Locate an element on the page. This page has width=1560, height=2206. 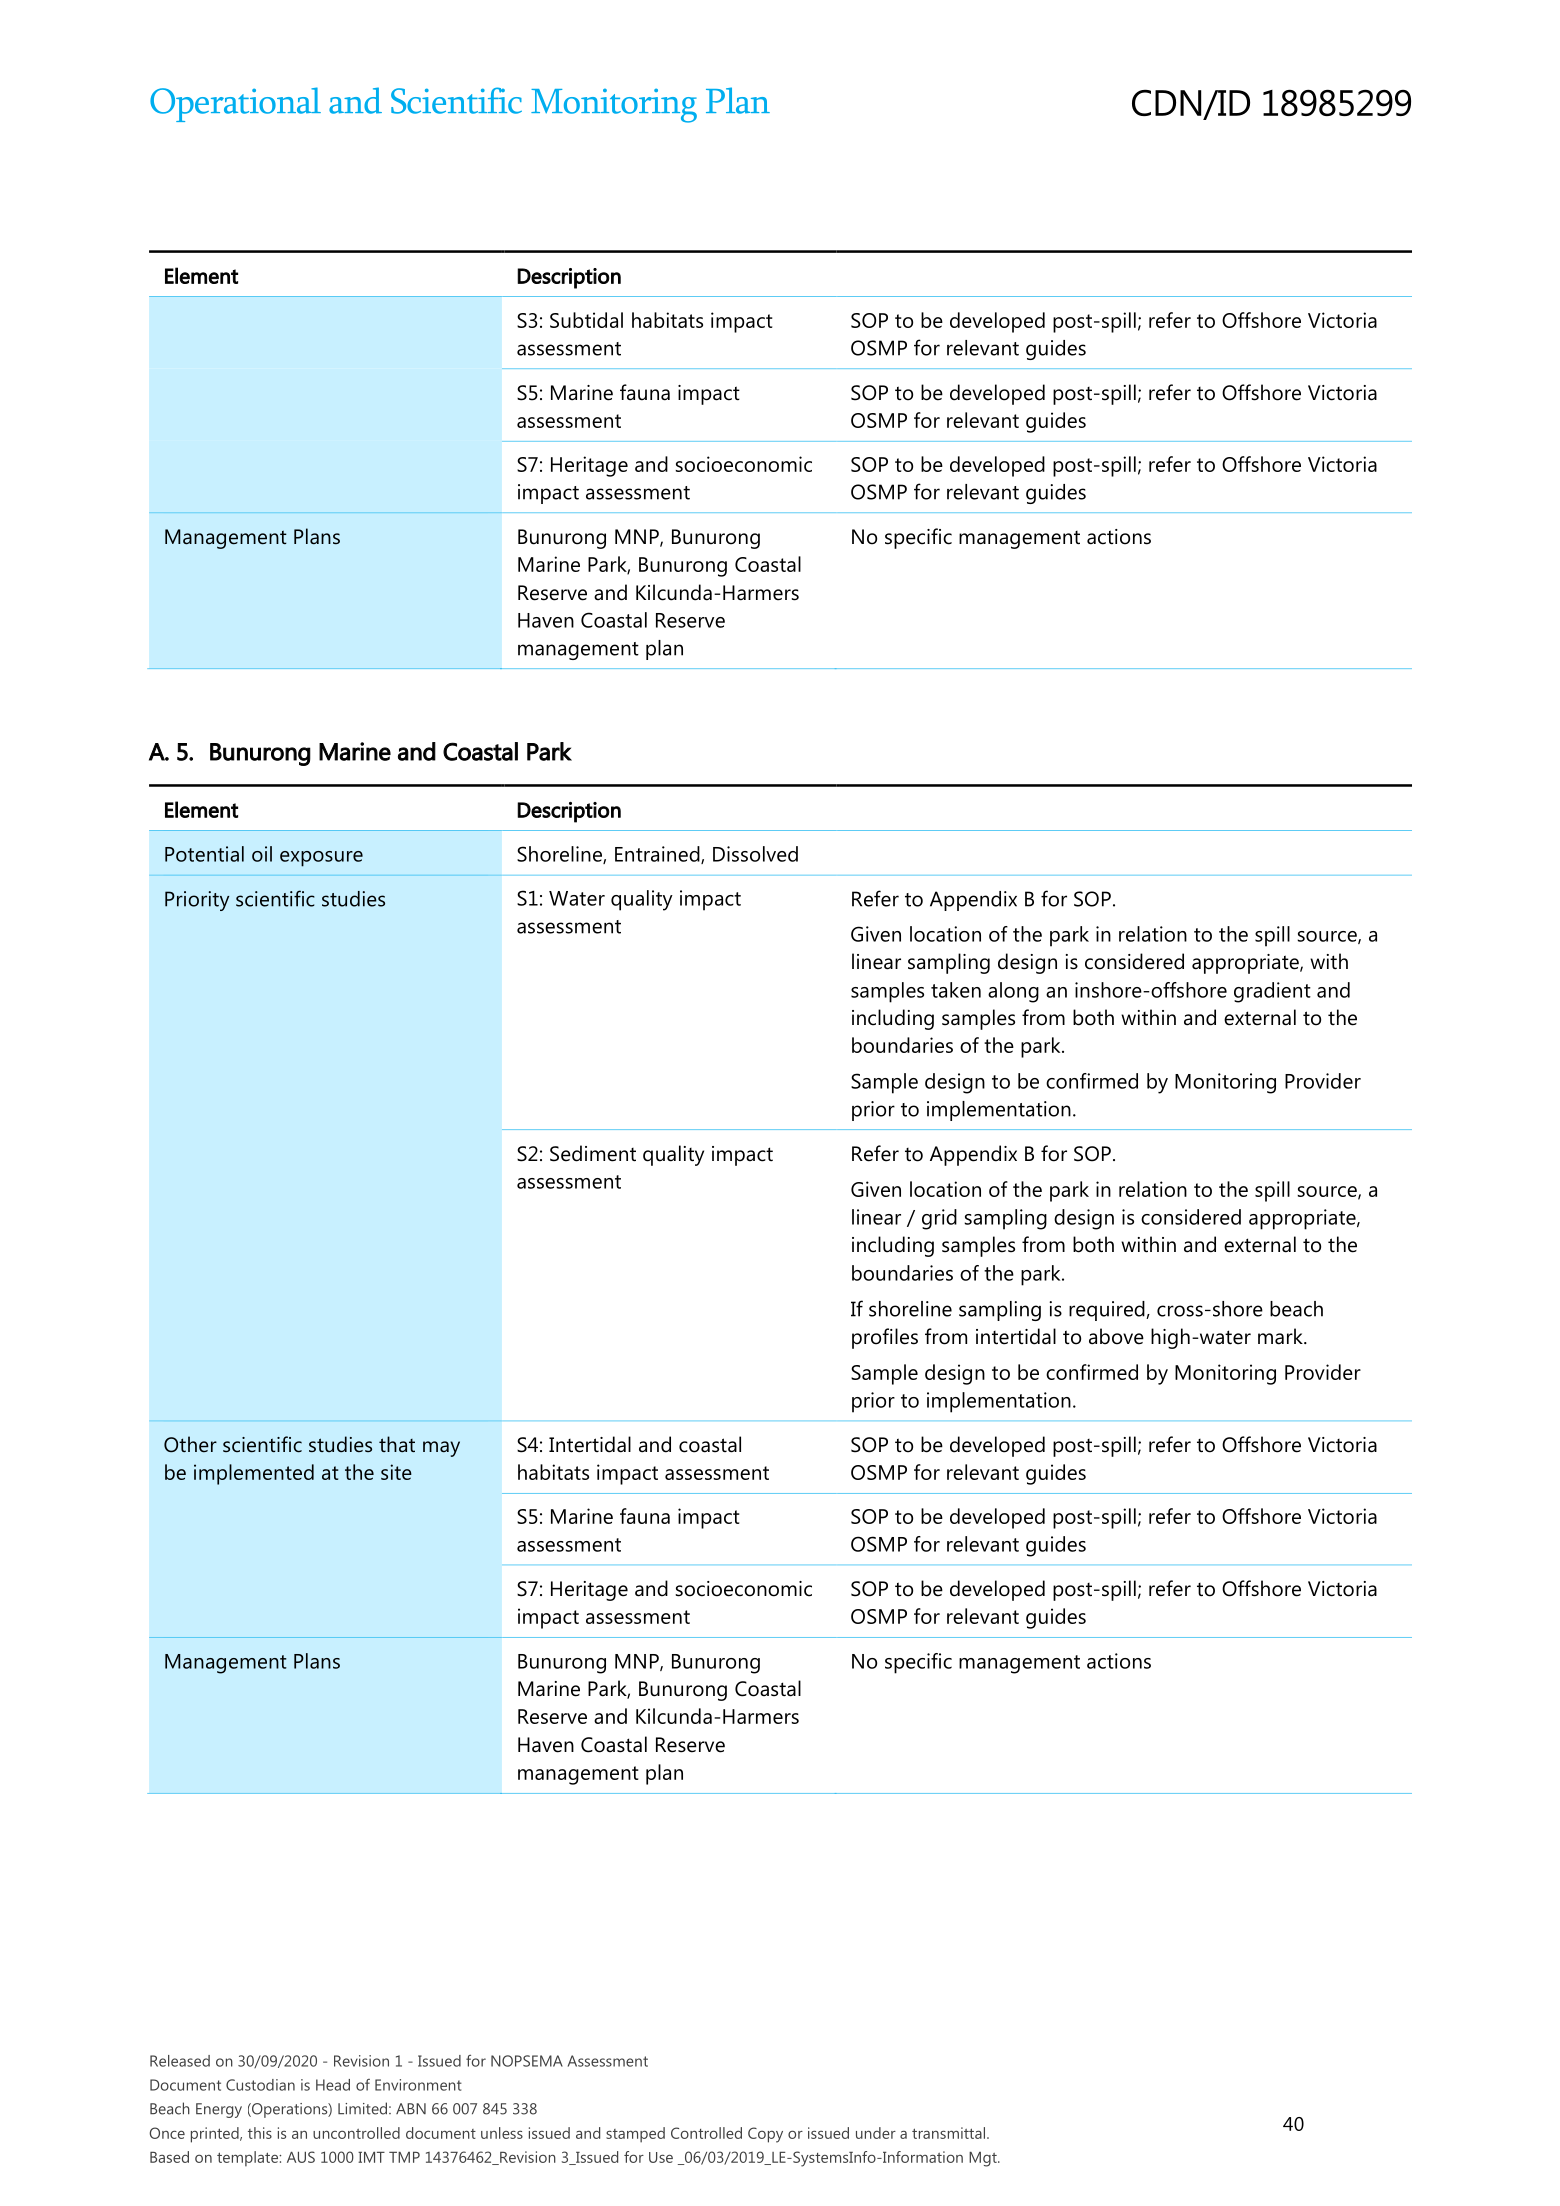
grid is located at coordinates (939, 1219).
